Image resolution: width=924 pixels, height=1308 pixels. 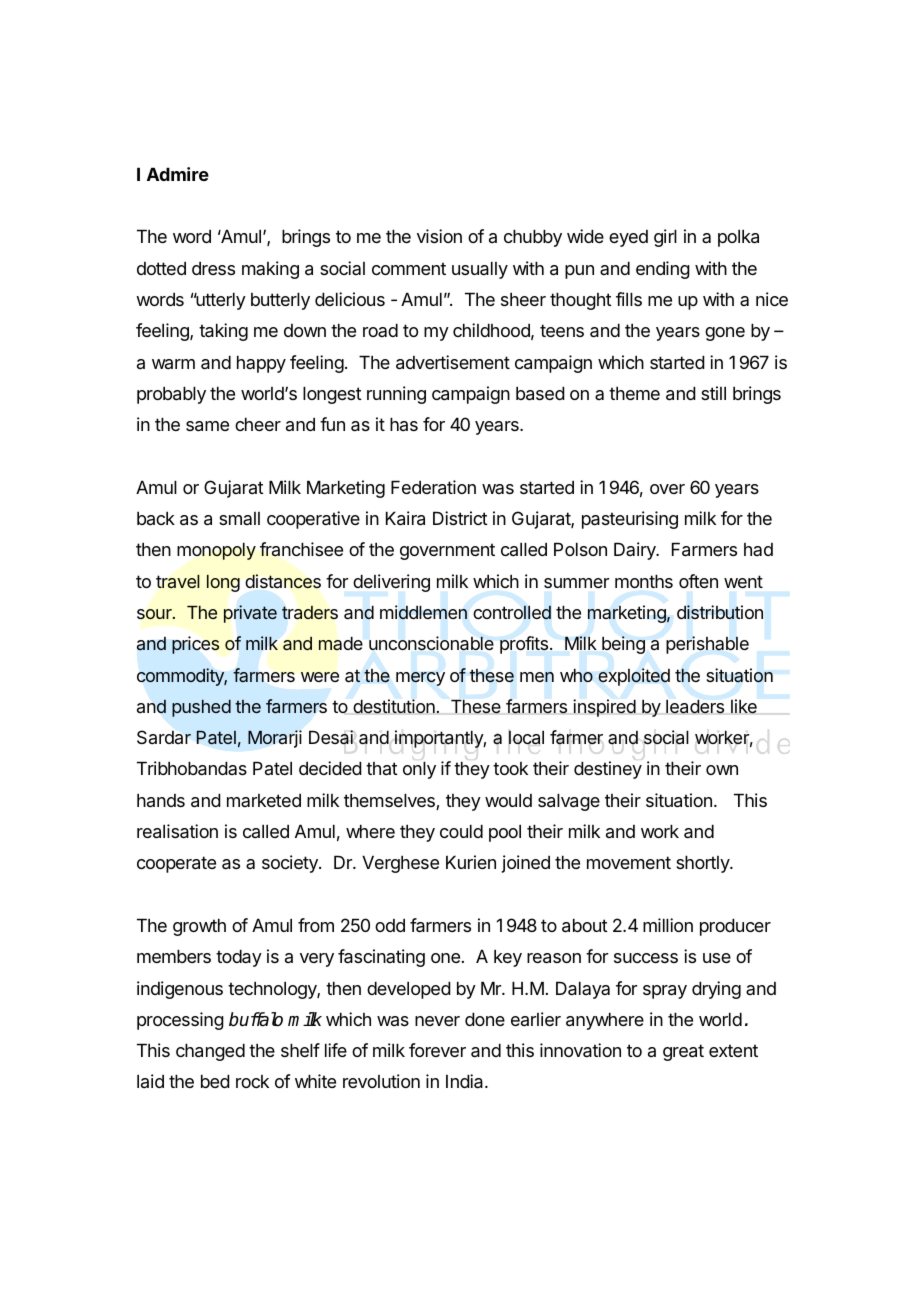 What do you see at coordinates (695, 706) in the screenshot?
I see `leaders` at bounding box center [695, 706].
